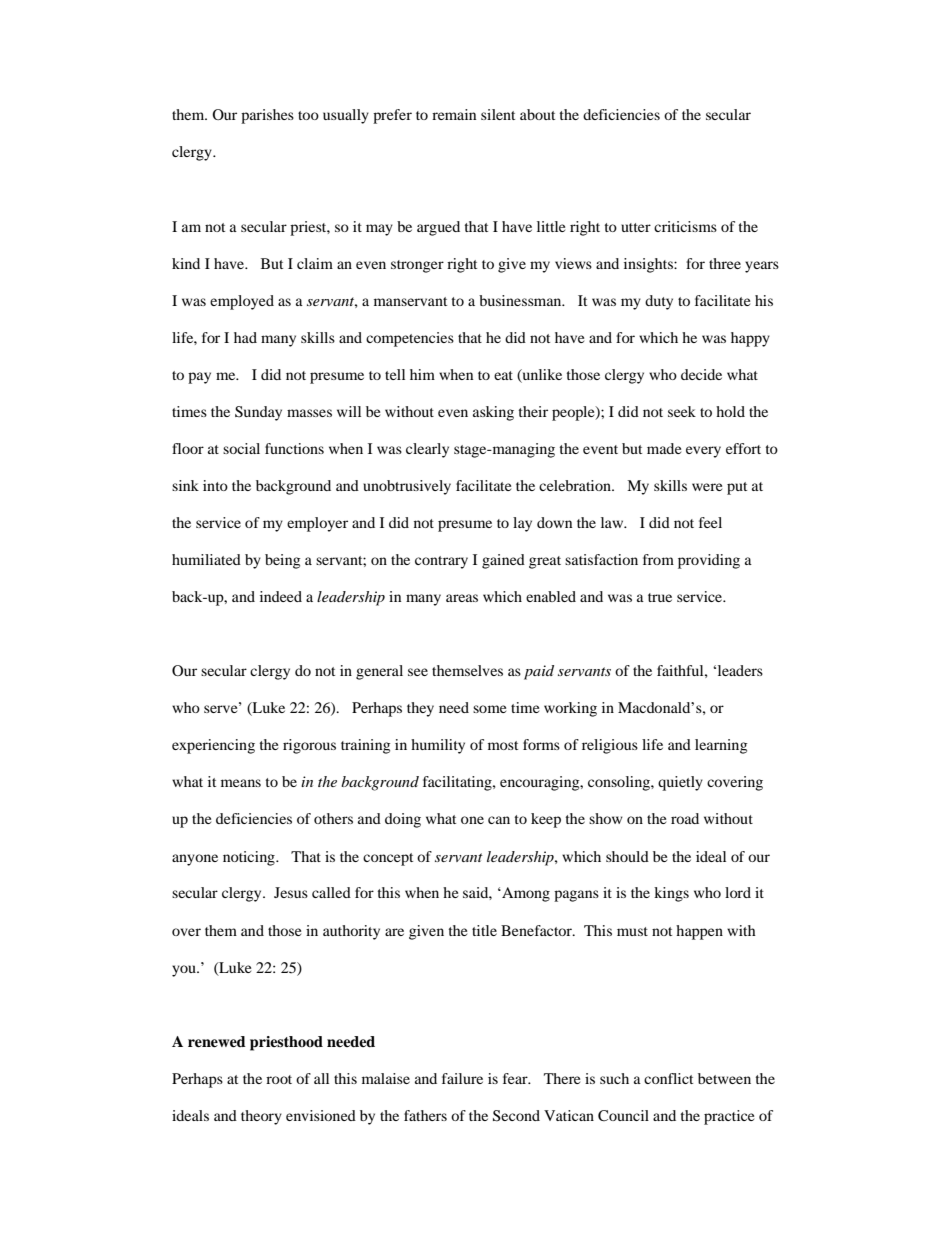 The image size is (952, 1233). Describe the element at coordinates (279, 1079) in the document. I see `root` at that location.
